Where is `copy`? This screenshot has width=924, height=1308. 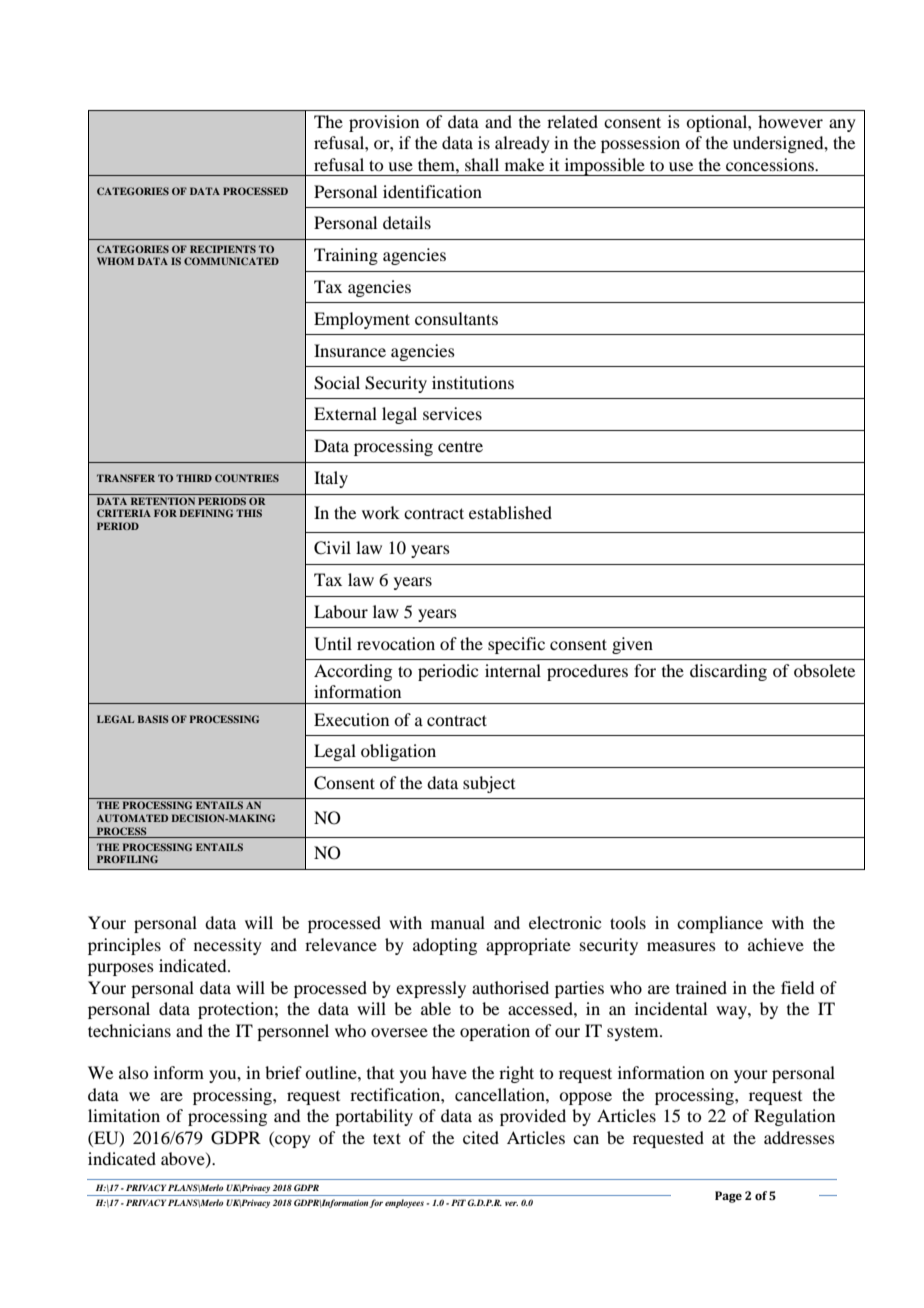 copy is located at coordinates (292, 1141).
